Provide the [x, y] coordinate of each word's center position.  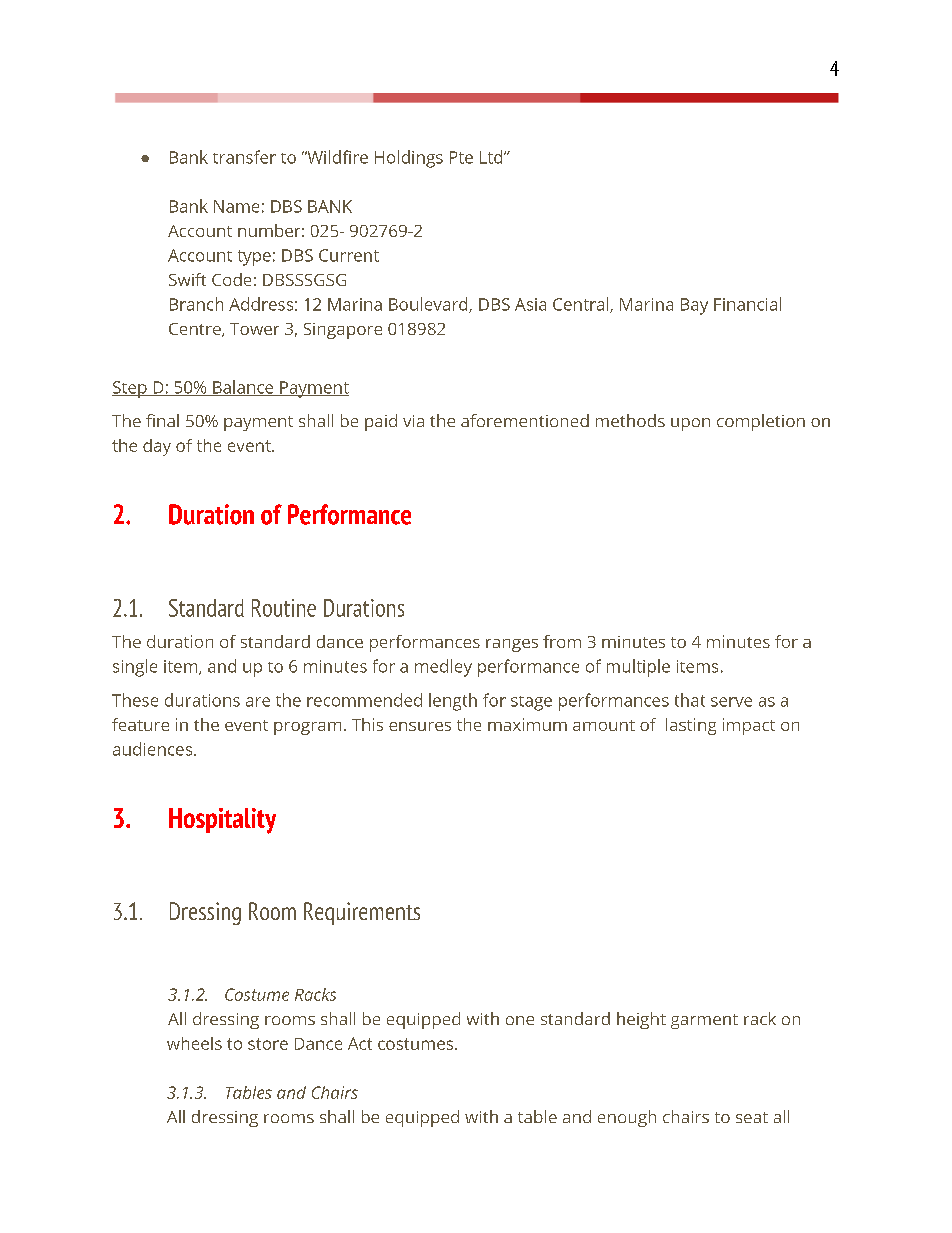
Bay [694, 306]
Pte [461, 157]
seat [752, 1117]
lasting [691, 726]
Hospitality [222, 821]
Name [236, 206]
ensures [420, 726]
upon [690, 424]
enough [627, 1118]
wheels [194, 1043]
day [157, 447]
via [413, 421]
